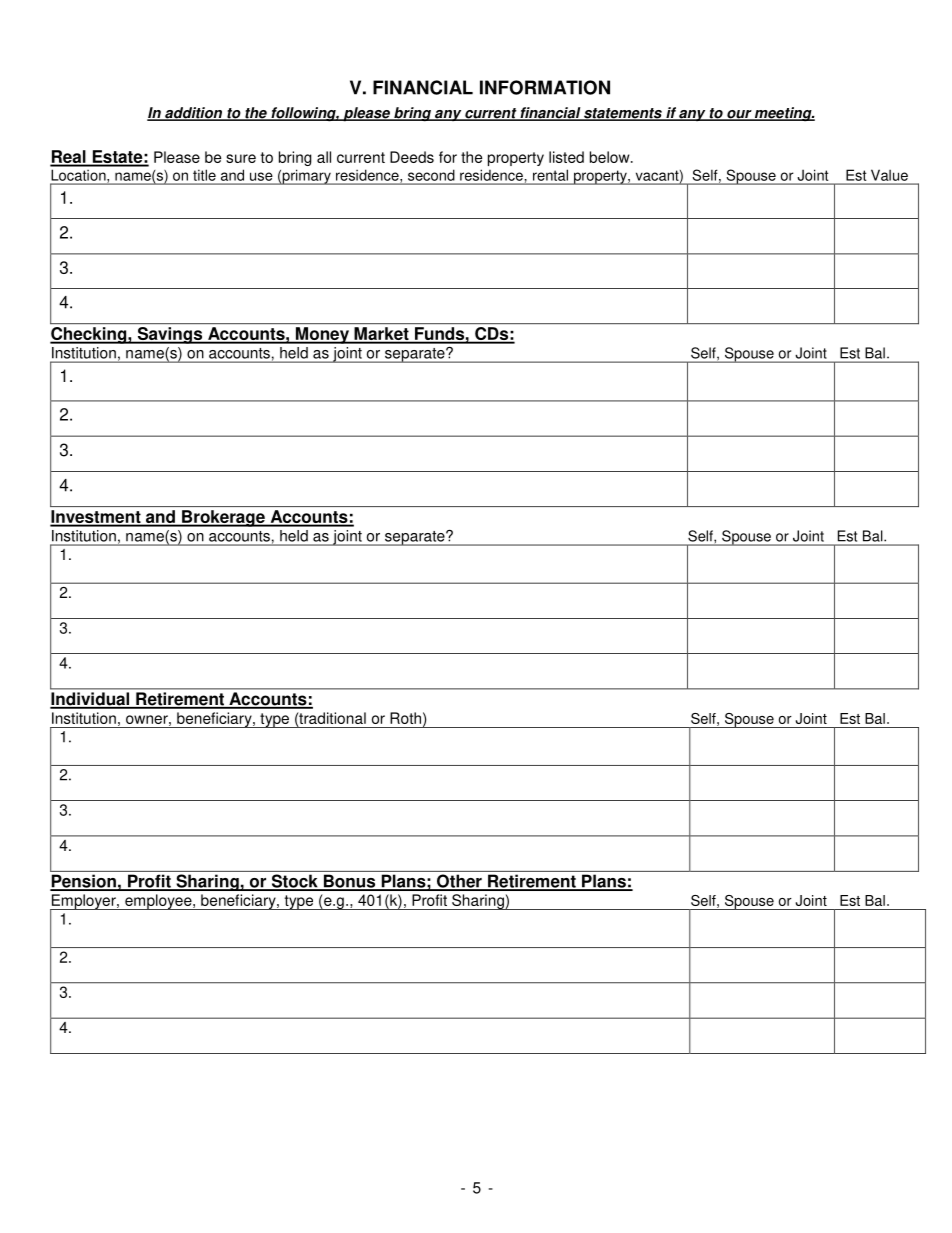  I want to click on INFORMATION, so click(545, 87).
